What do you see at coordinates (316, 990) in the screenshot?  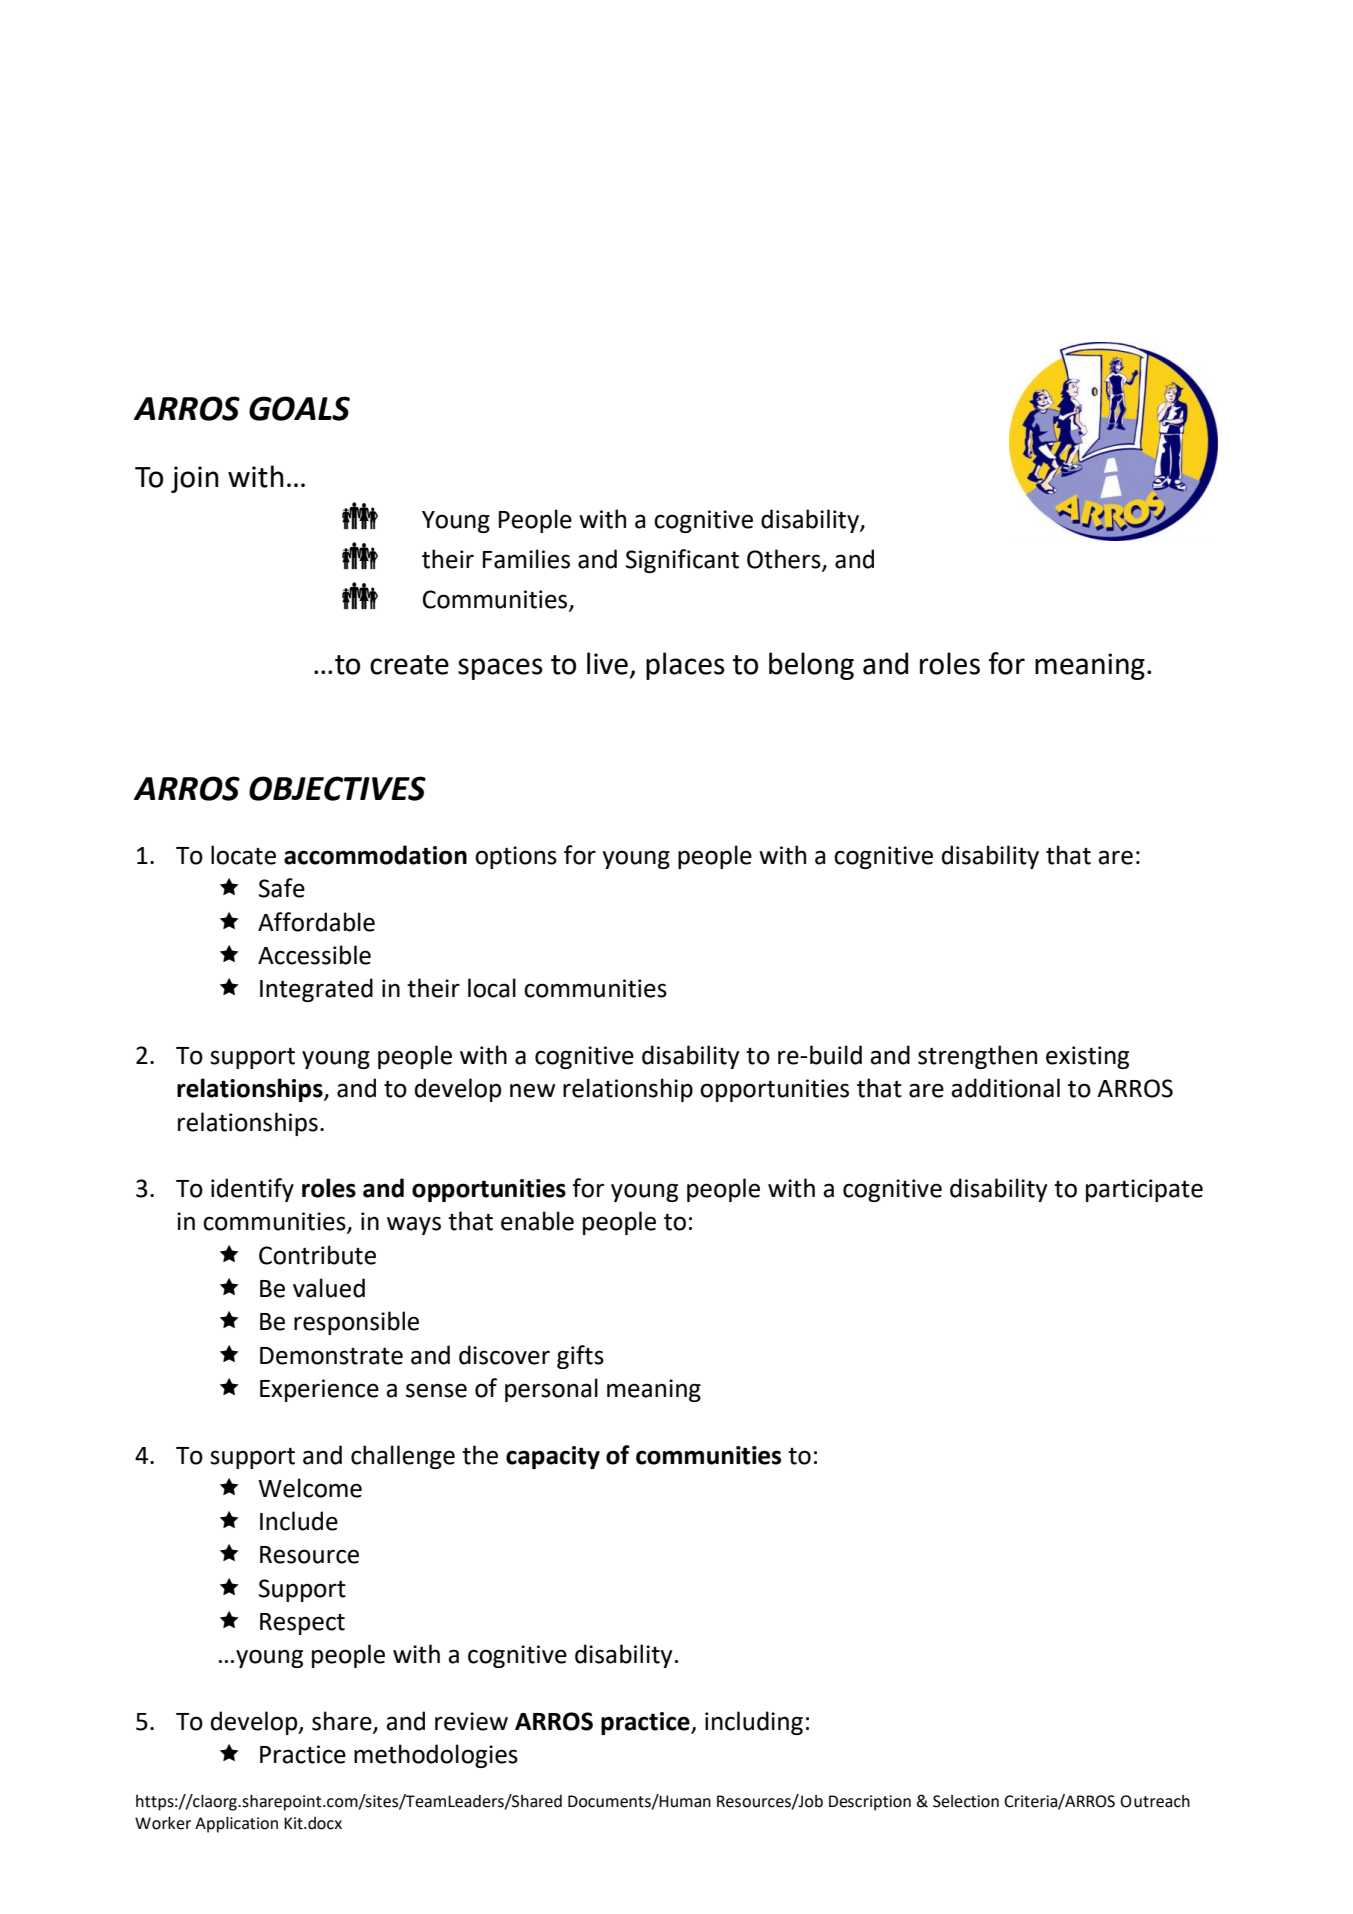 I see `Integrated` at bounding box center [316, 990].
